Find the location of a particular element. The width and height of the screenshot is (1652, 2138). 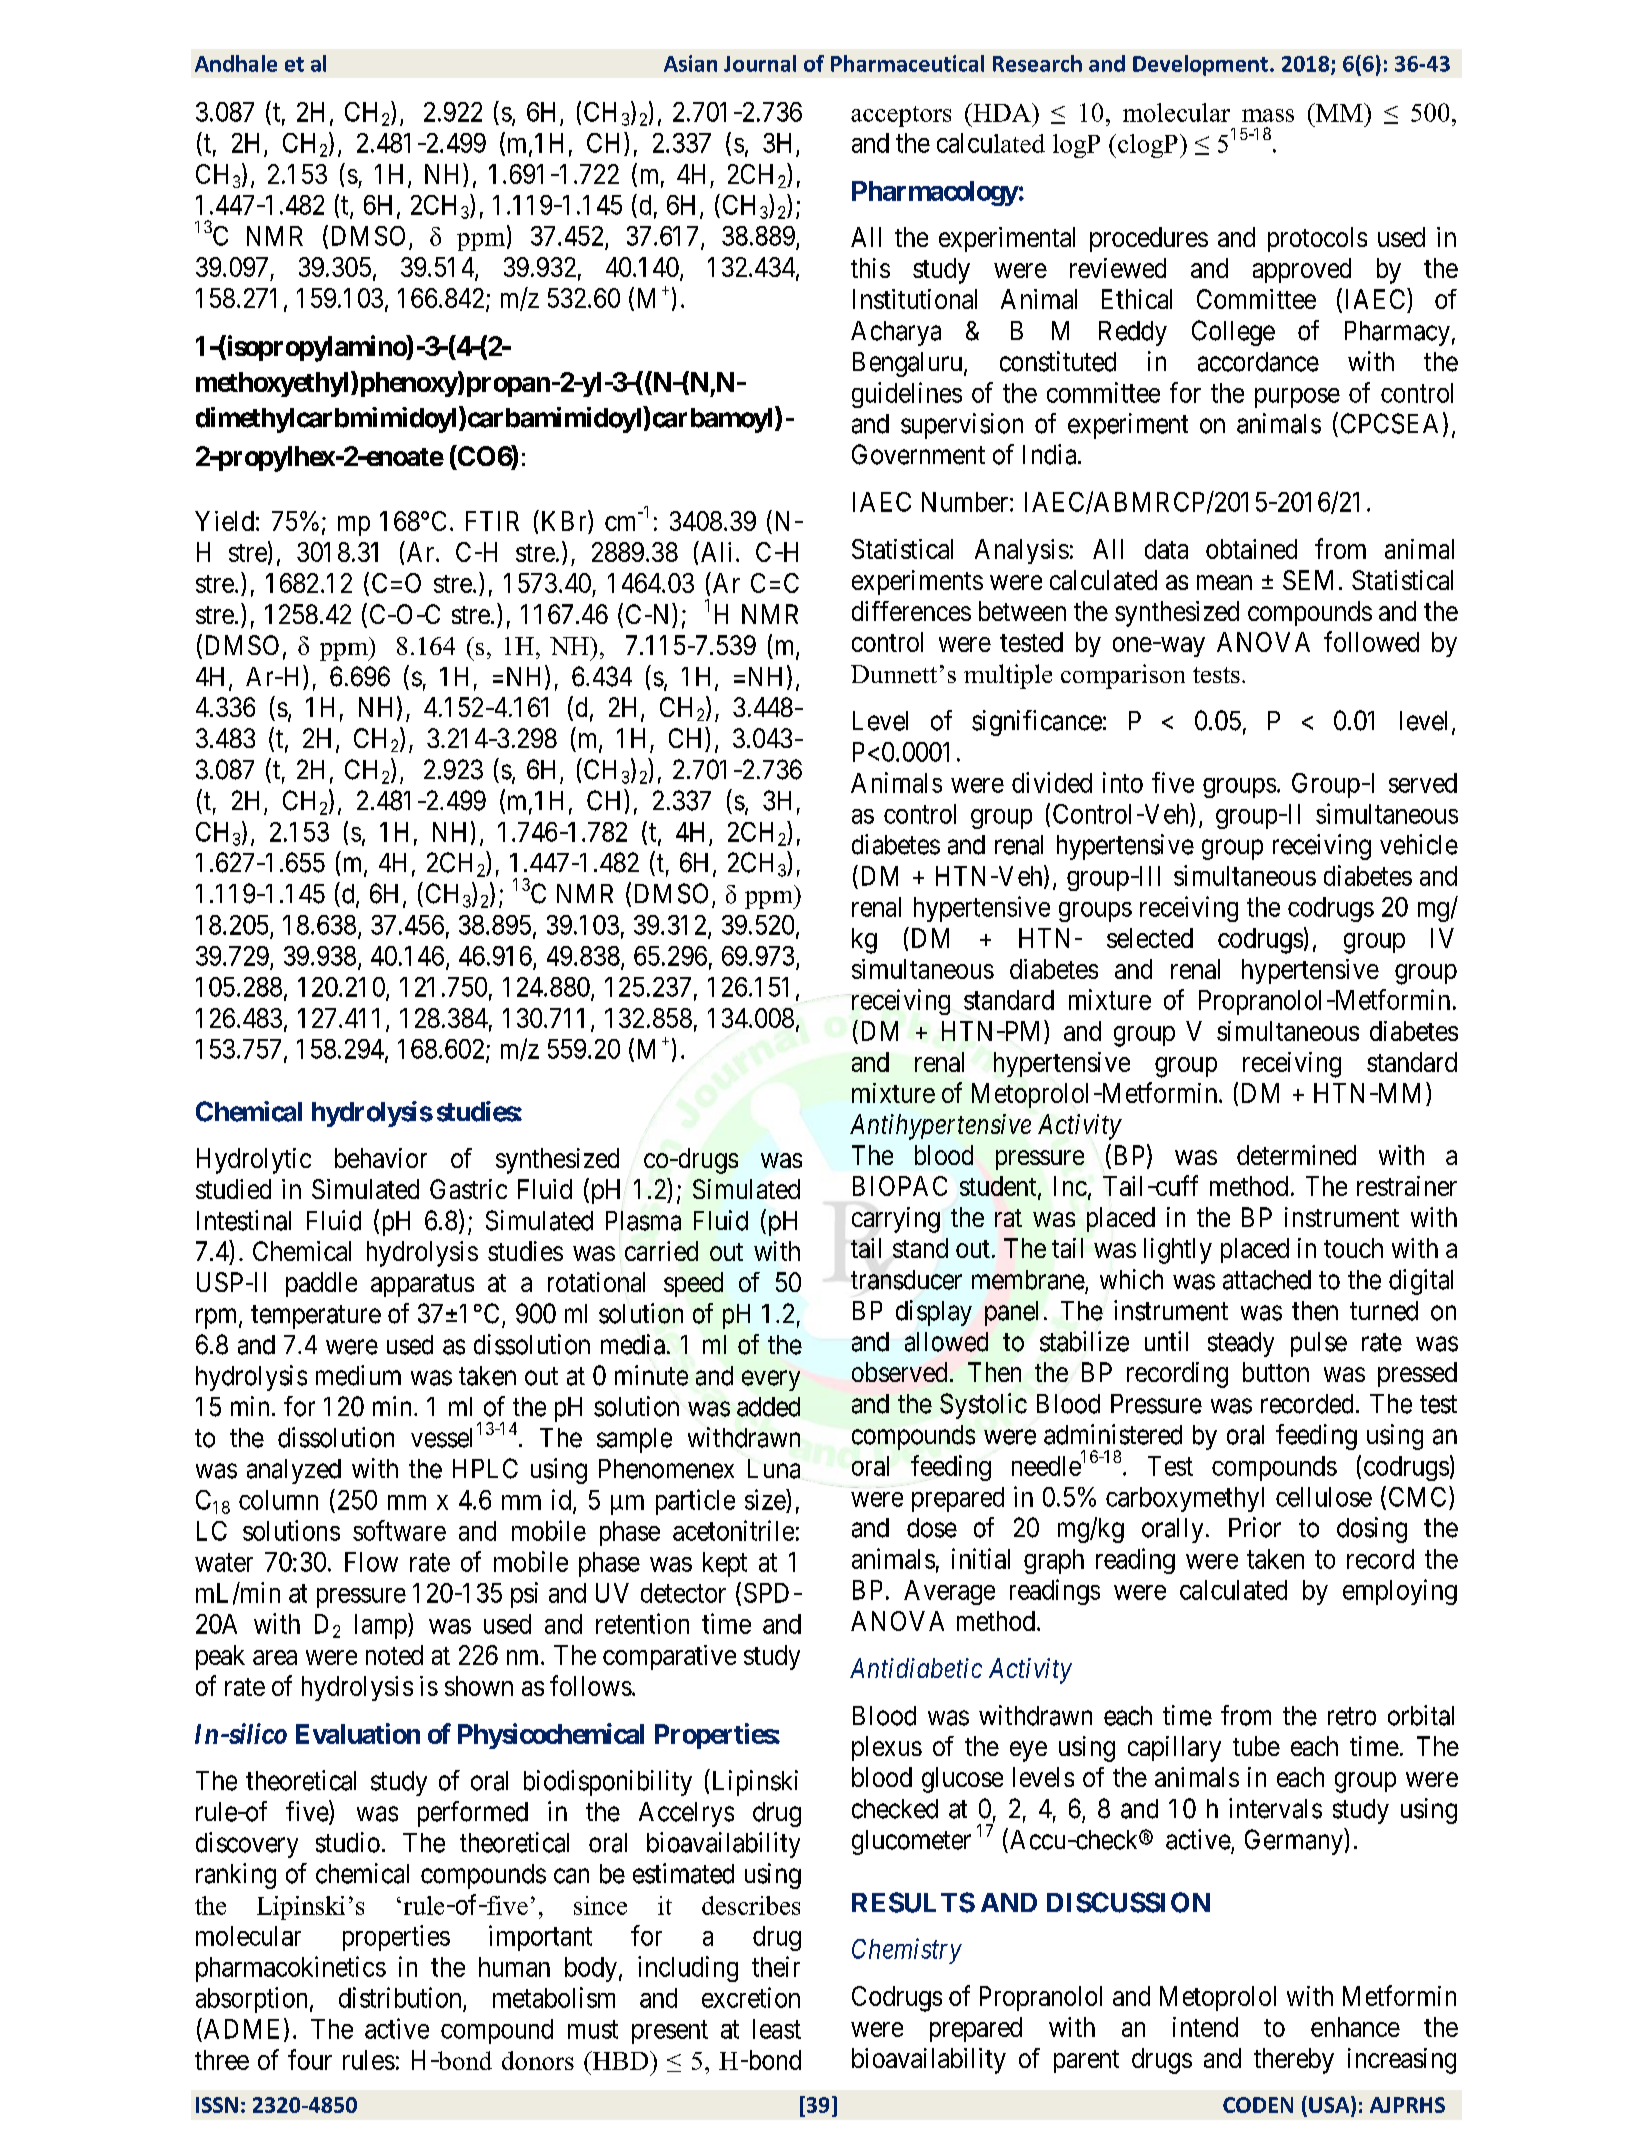

four is located at coordinates (310, 2059).
